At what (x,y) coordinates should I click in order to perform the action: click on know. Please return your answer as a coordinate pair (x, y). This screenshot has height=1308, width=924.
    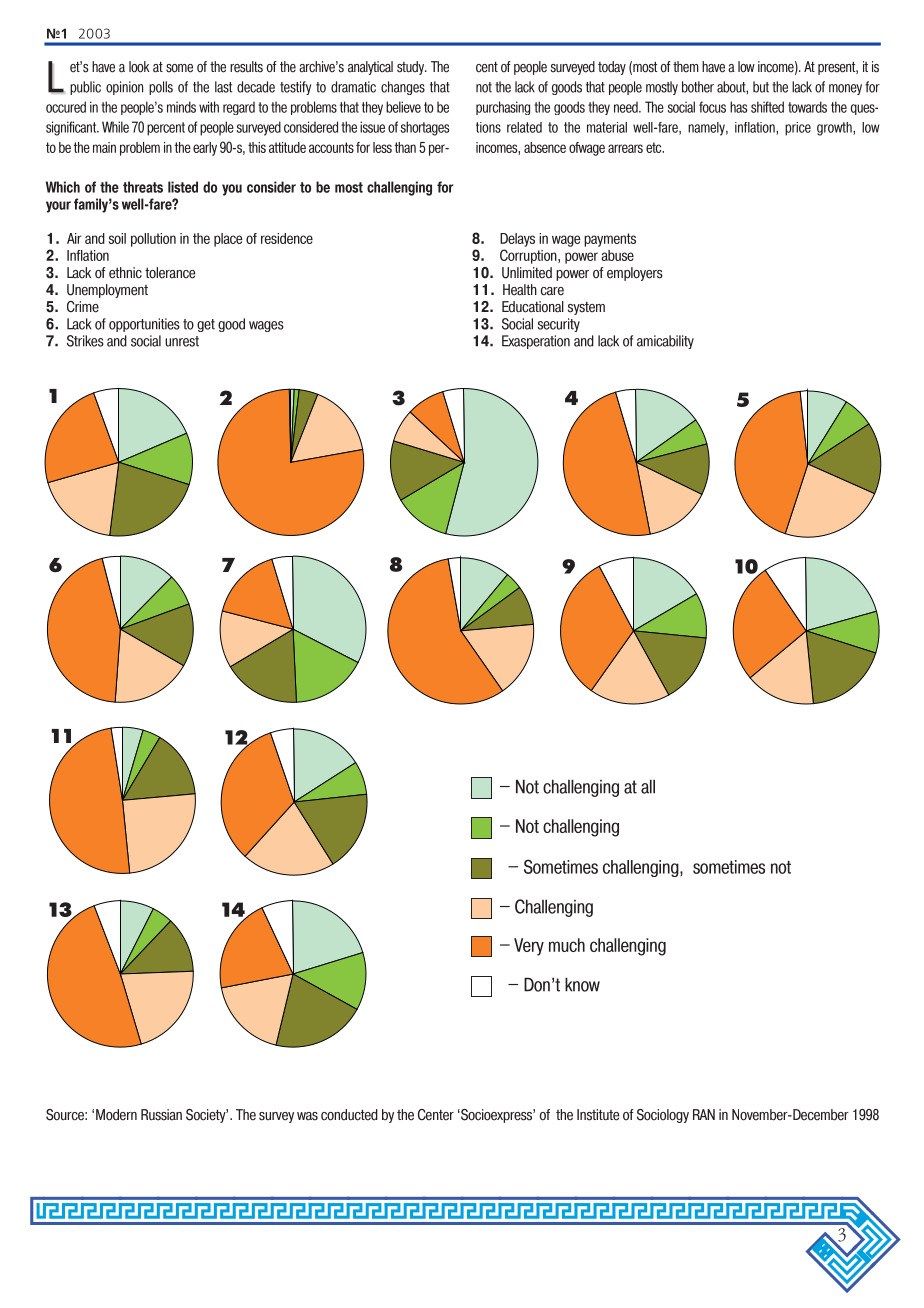
    Looking at the image, I should click on (582, 985).
